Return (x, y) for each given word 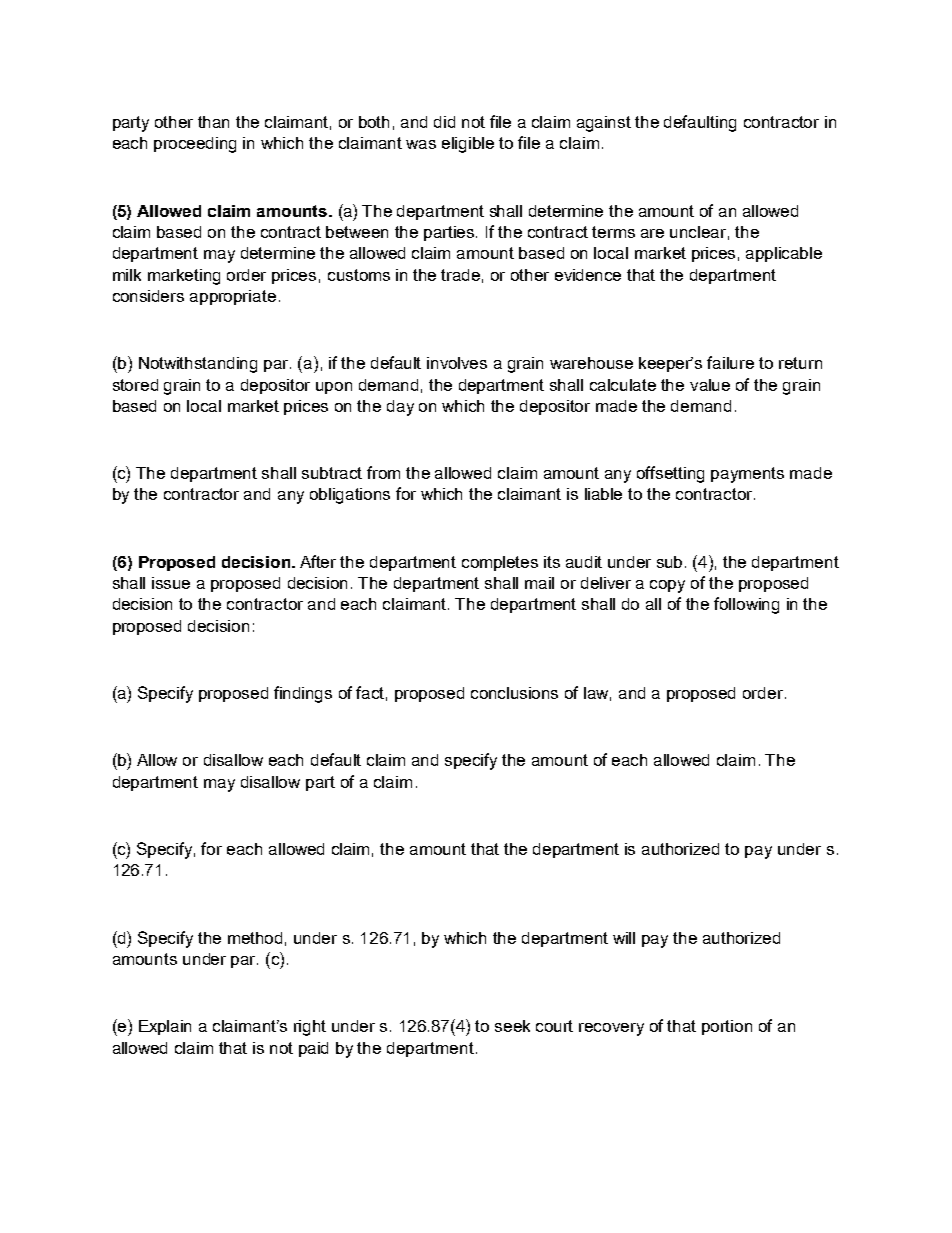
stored (135, 385)
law (597, 694)
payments (747, 475)
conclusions (514, 693)
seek (512, 1026)
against (604, 124)
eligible (468, 145)
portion (727, 1027)
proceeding (195, 145)
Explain (165, 1027)
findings (303, 694)
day (400, 408)
